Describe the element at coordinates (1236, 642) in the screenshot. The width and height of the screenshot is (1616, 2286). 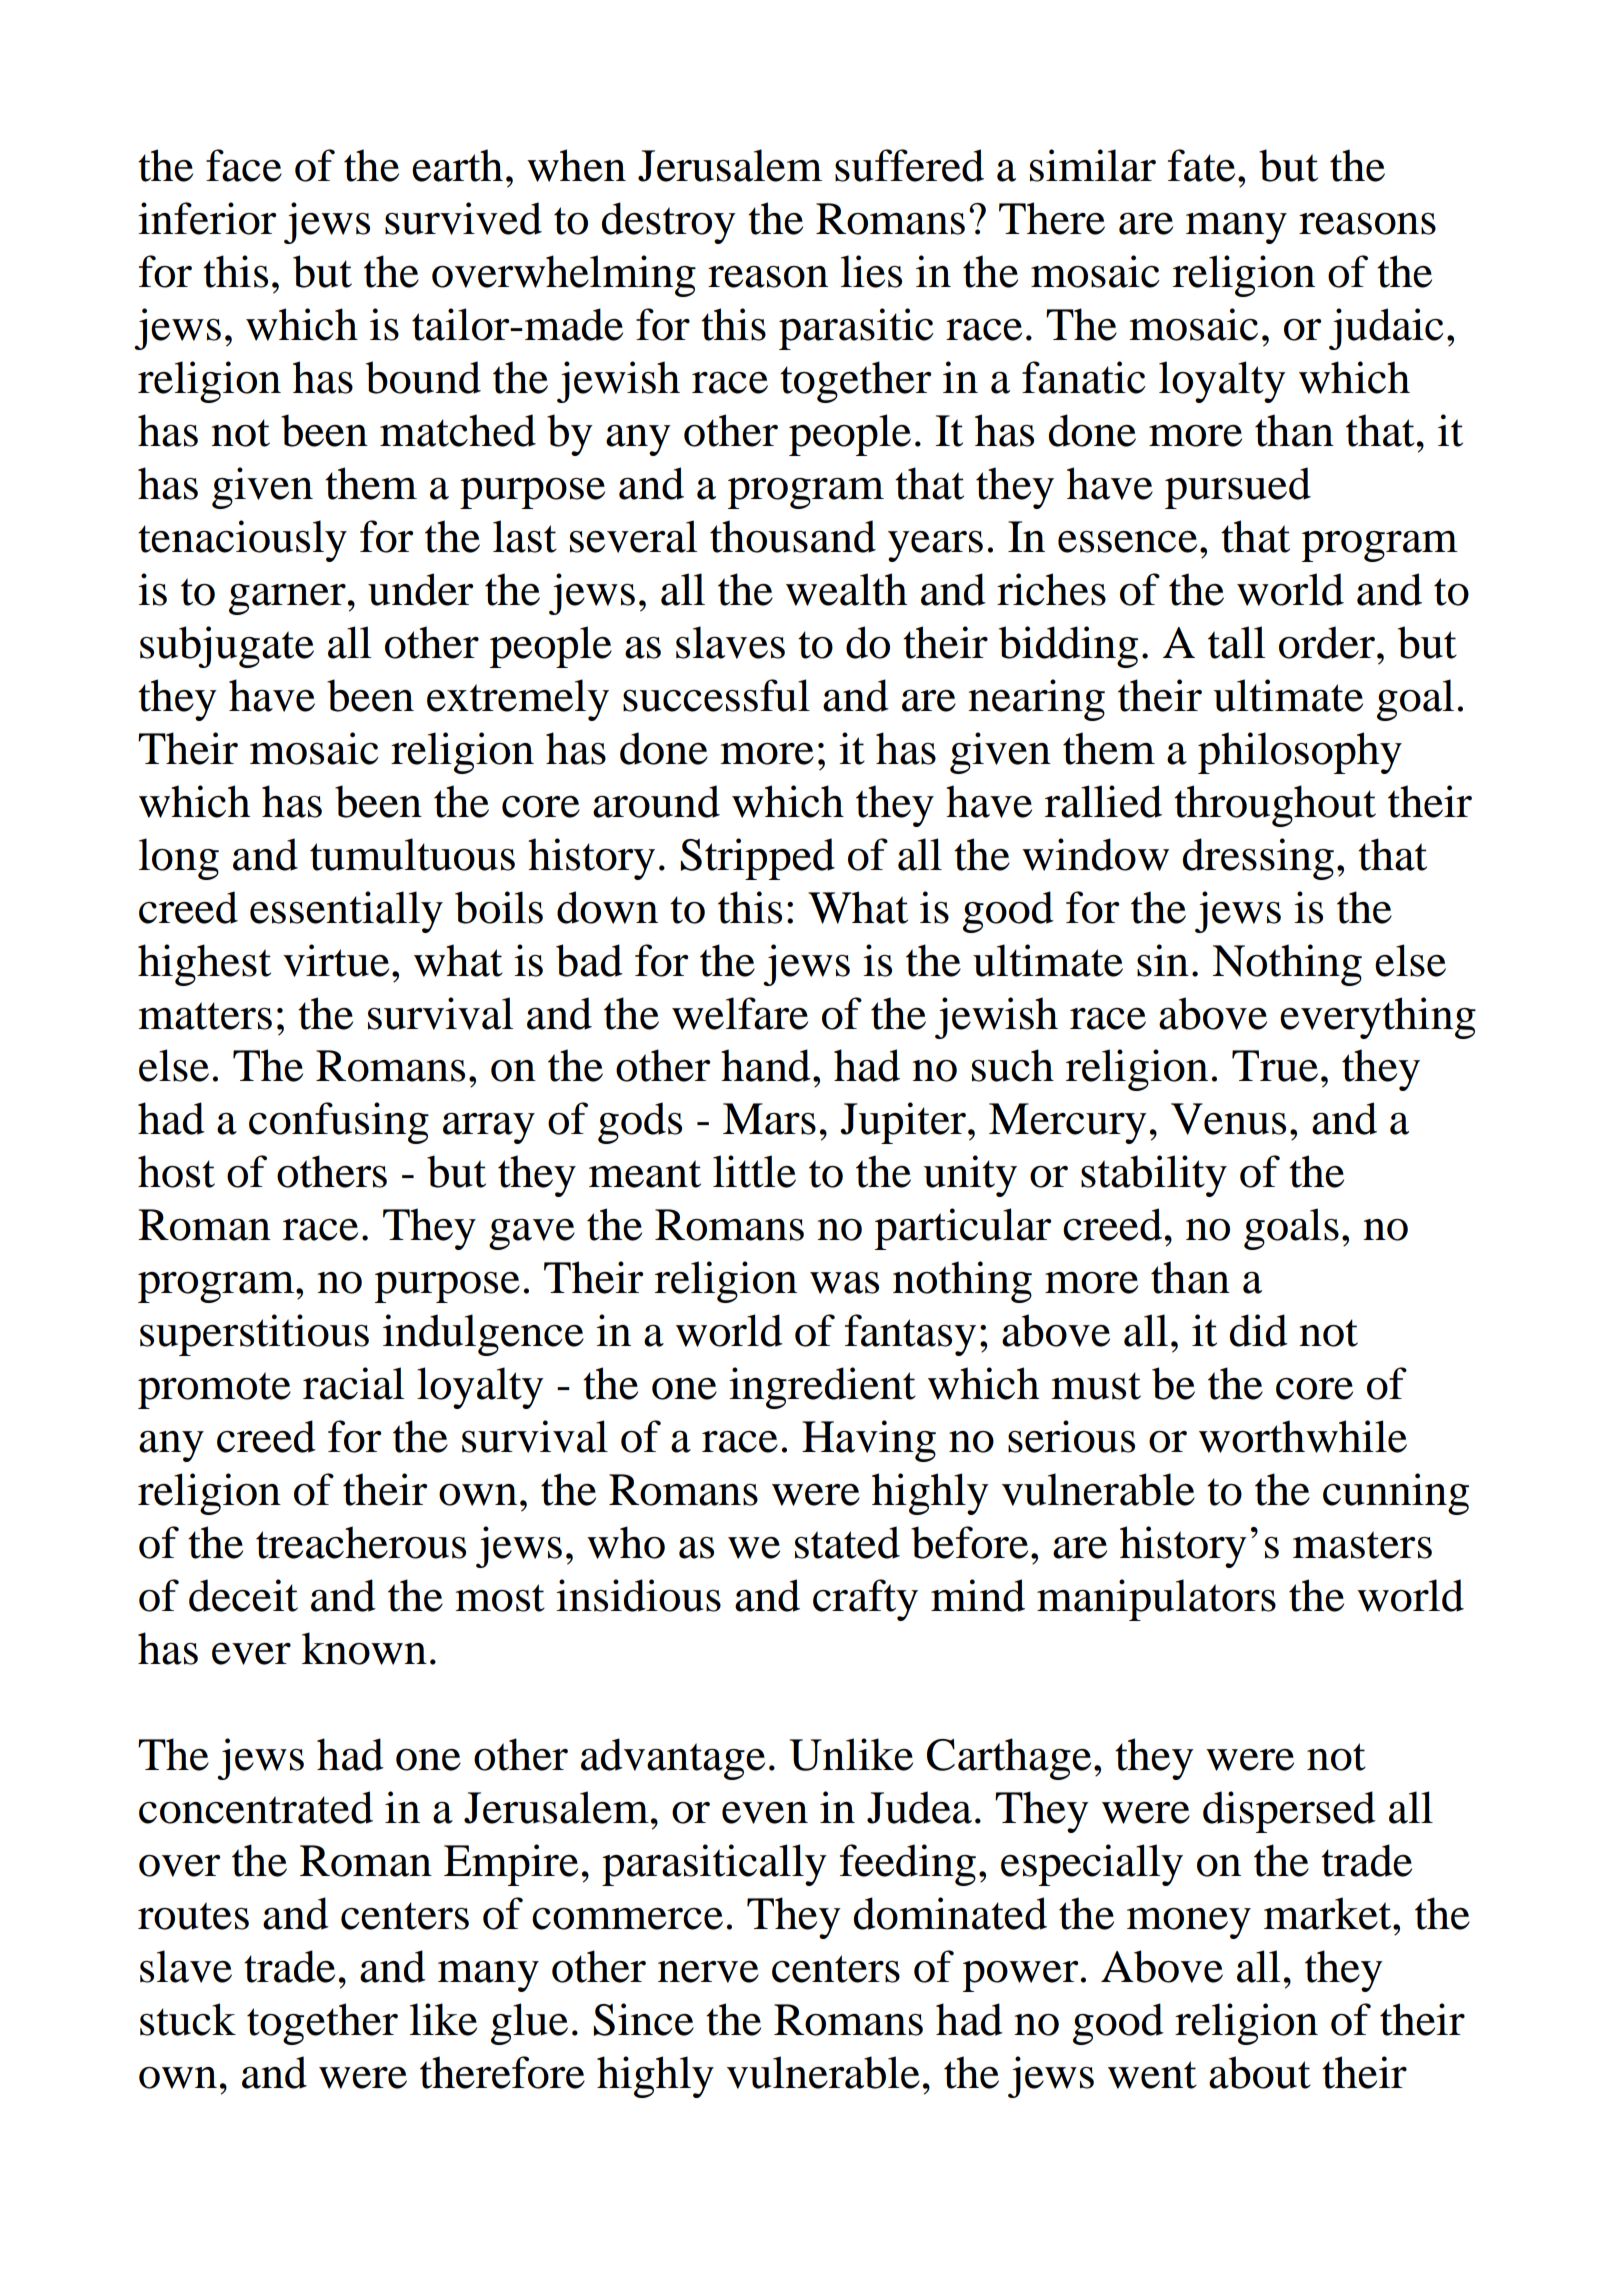
I see `tall` at that location.
